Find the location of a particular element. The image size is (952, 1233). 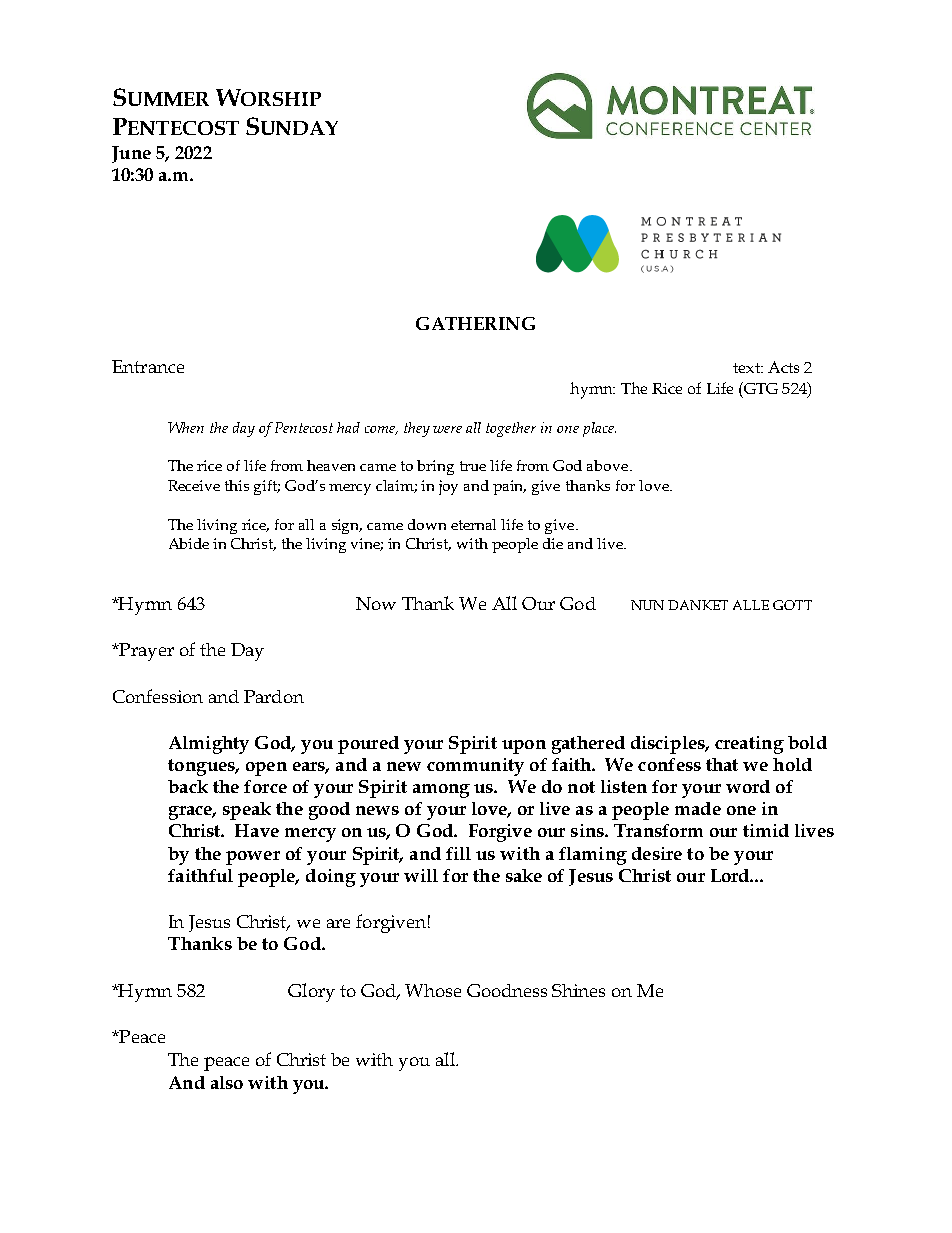

Have is located at coordinates (257, 830).
